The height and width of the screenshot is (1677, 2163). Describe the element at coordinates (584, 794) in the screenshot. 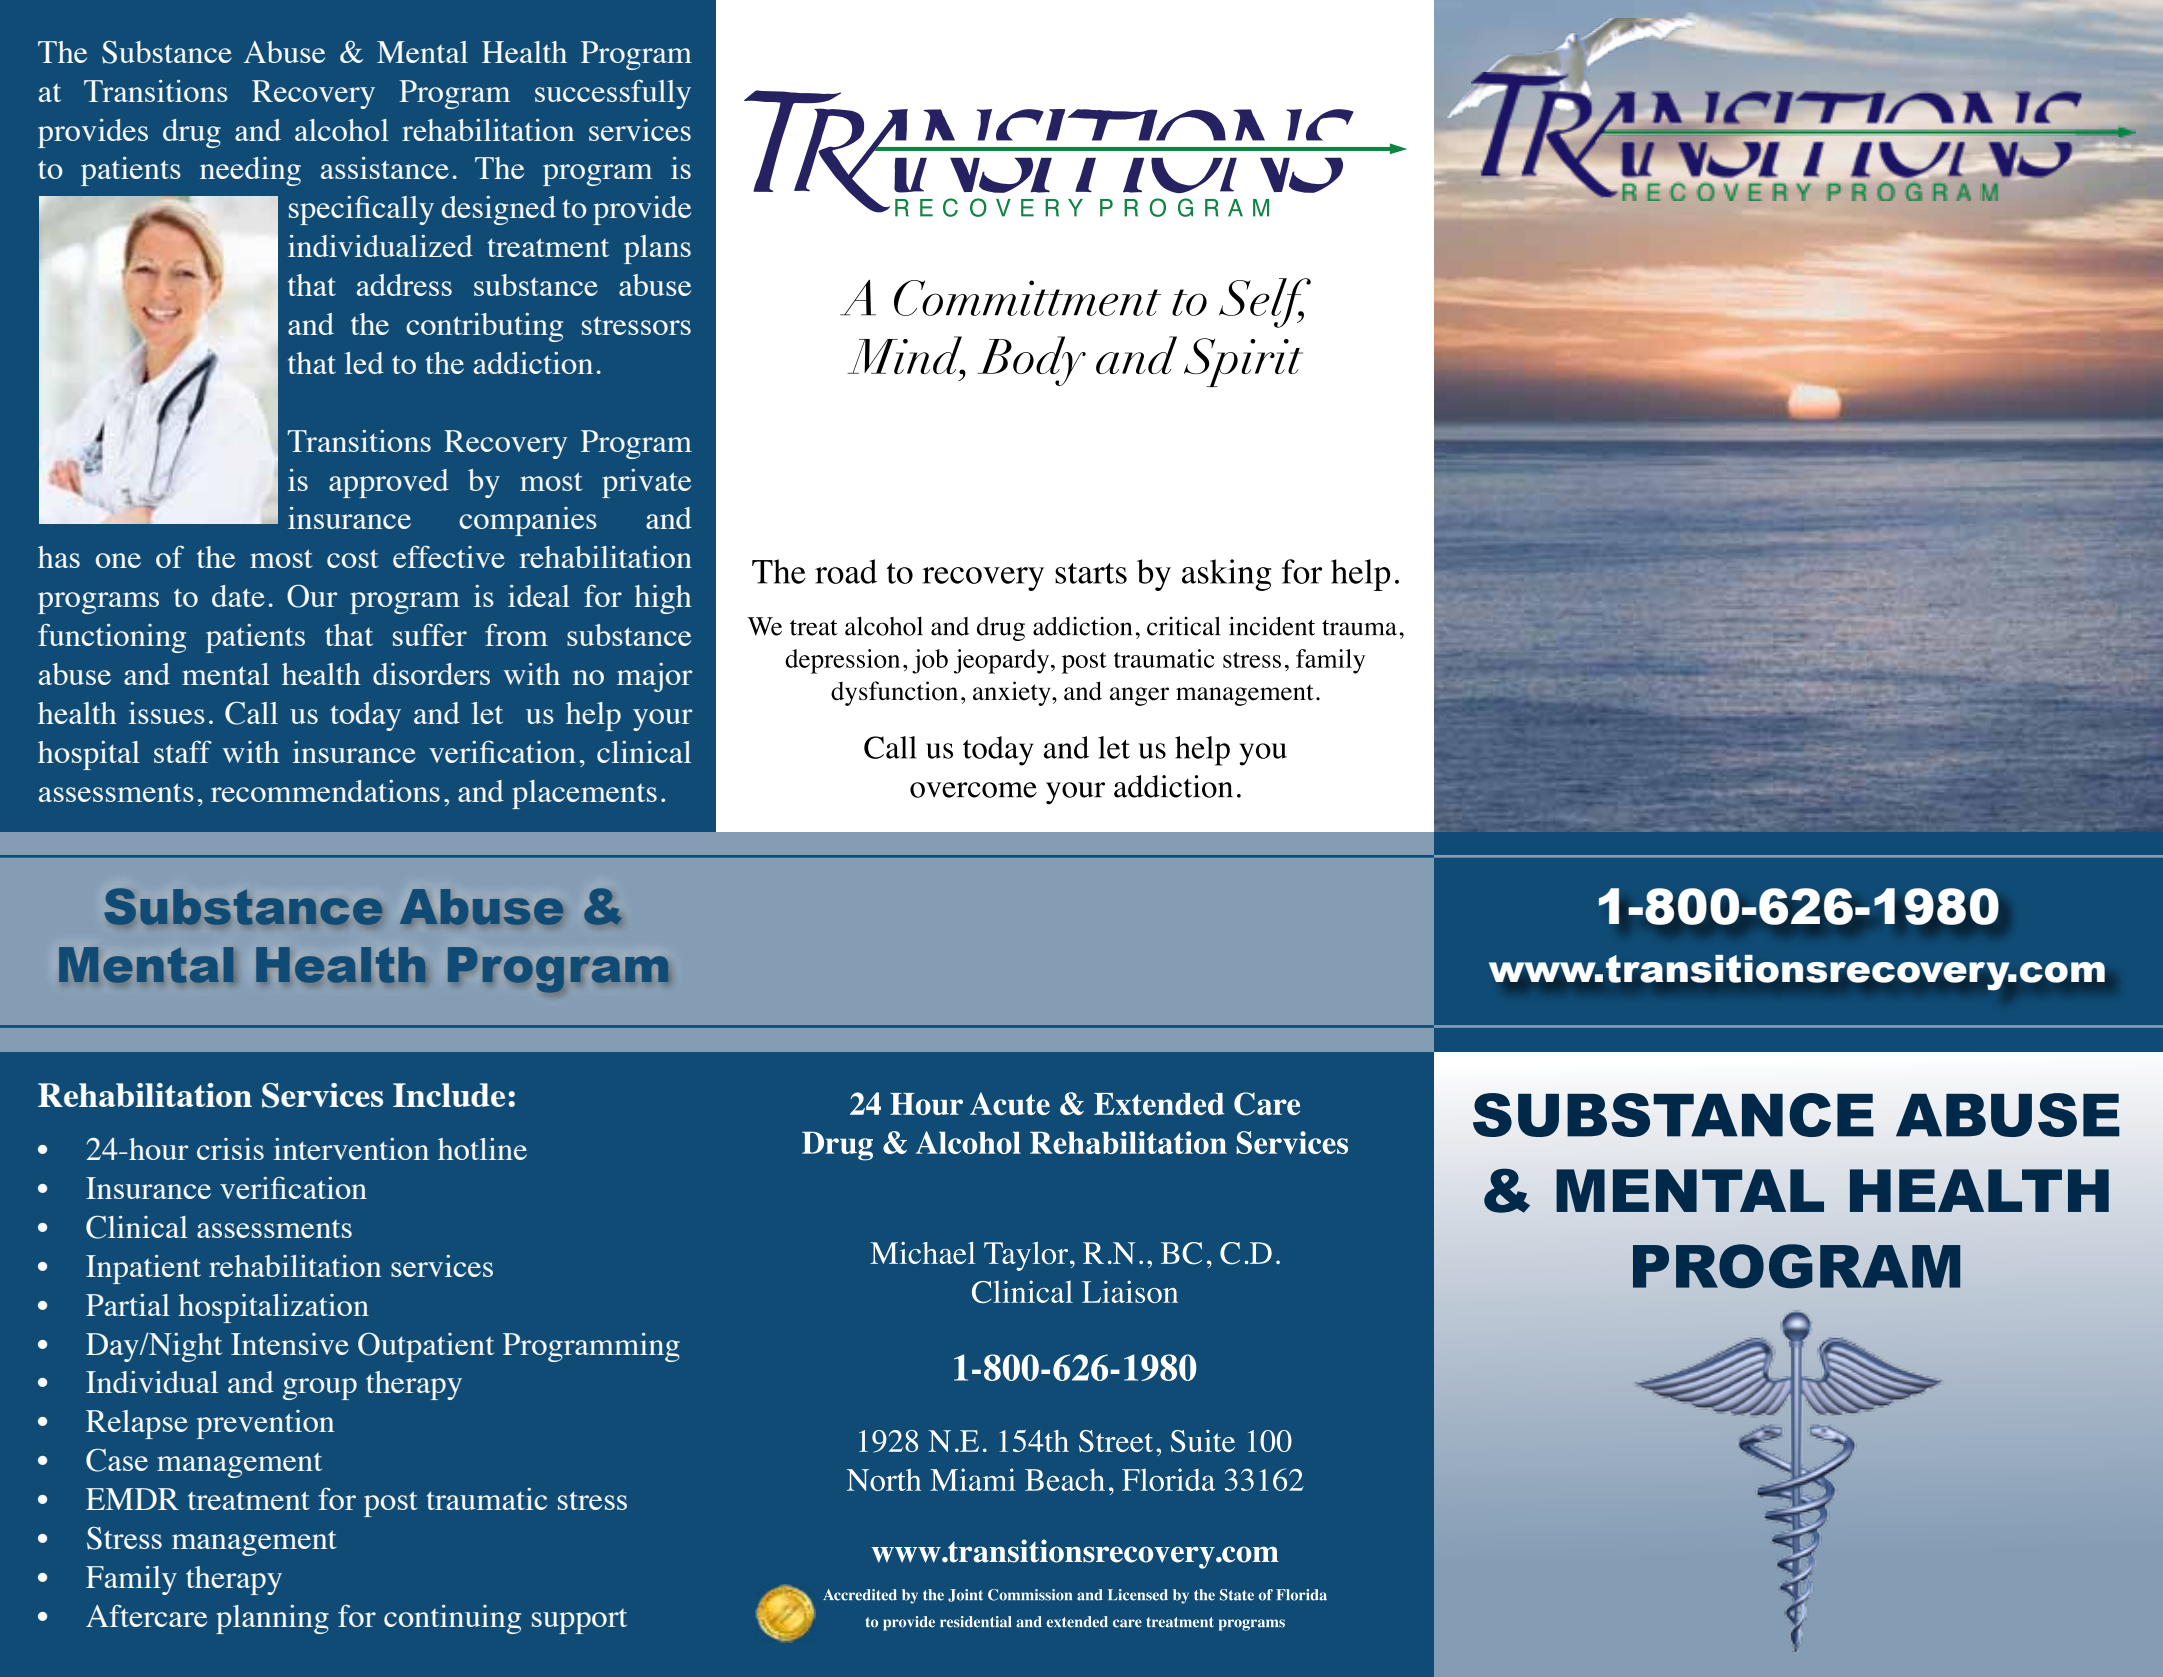

I see `placements` at that location.
